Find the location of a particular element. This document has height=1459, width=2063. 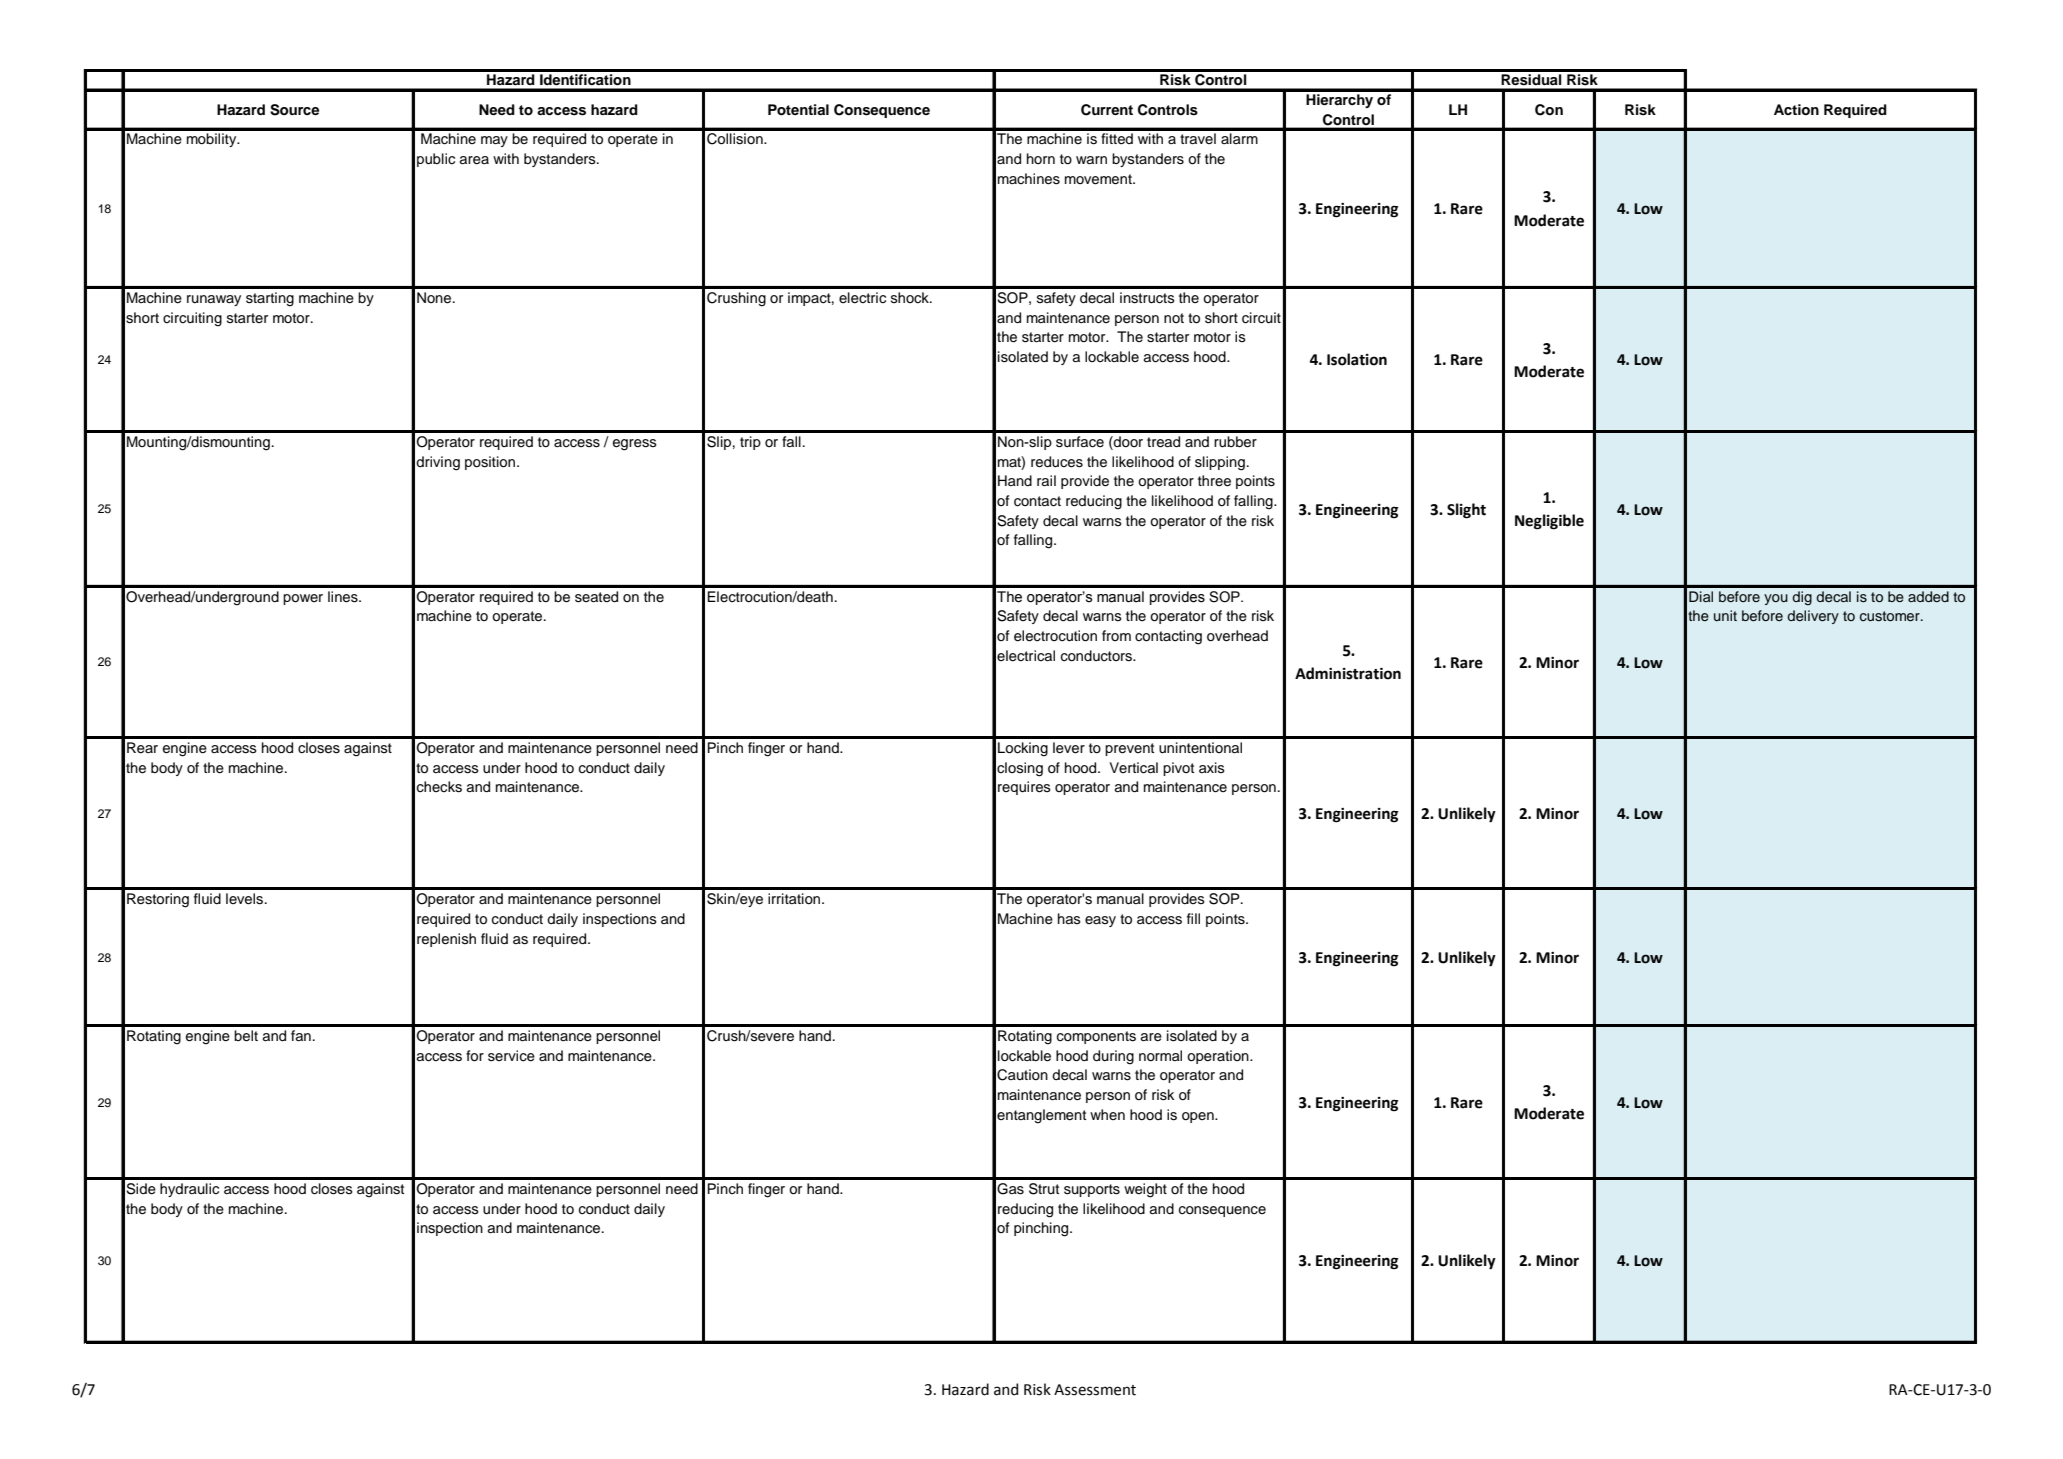

Action is located at coordinates (1796, 110).
